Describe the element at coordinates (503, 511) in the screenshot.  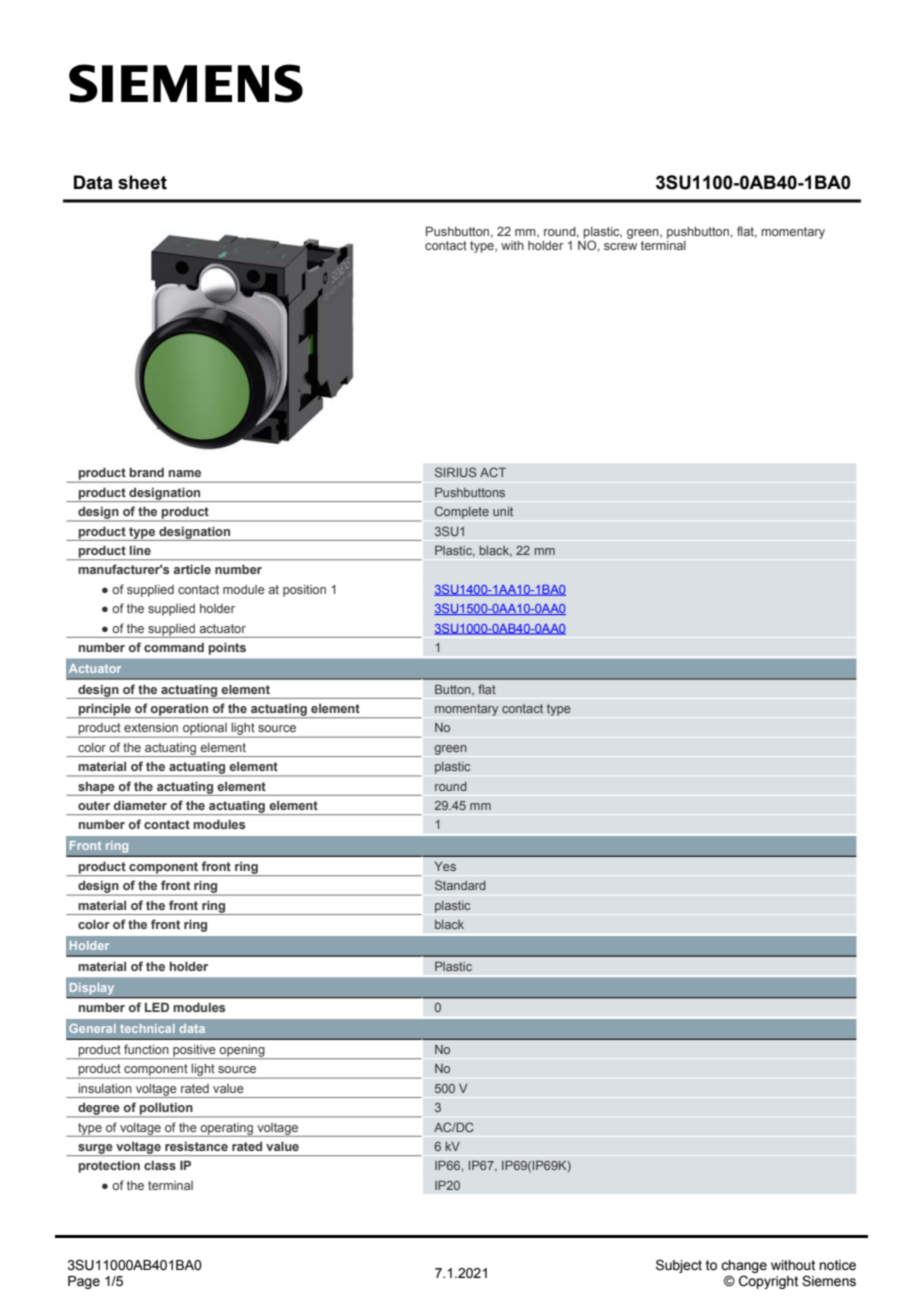
I see `unit` at that location.
